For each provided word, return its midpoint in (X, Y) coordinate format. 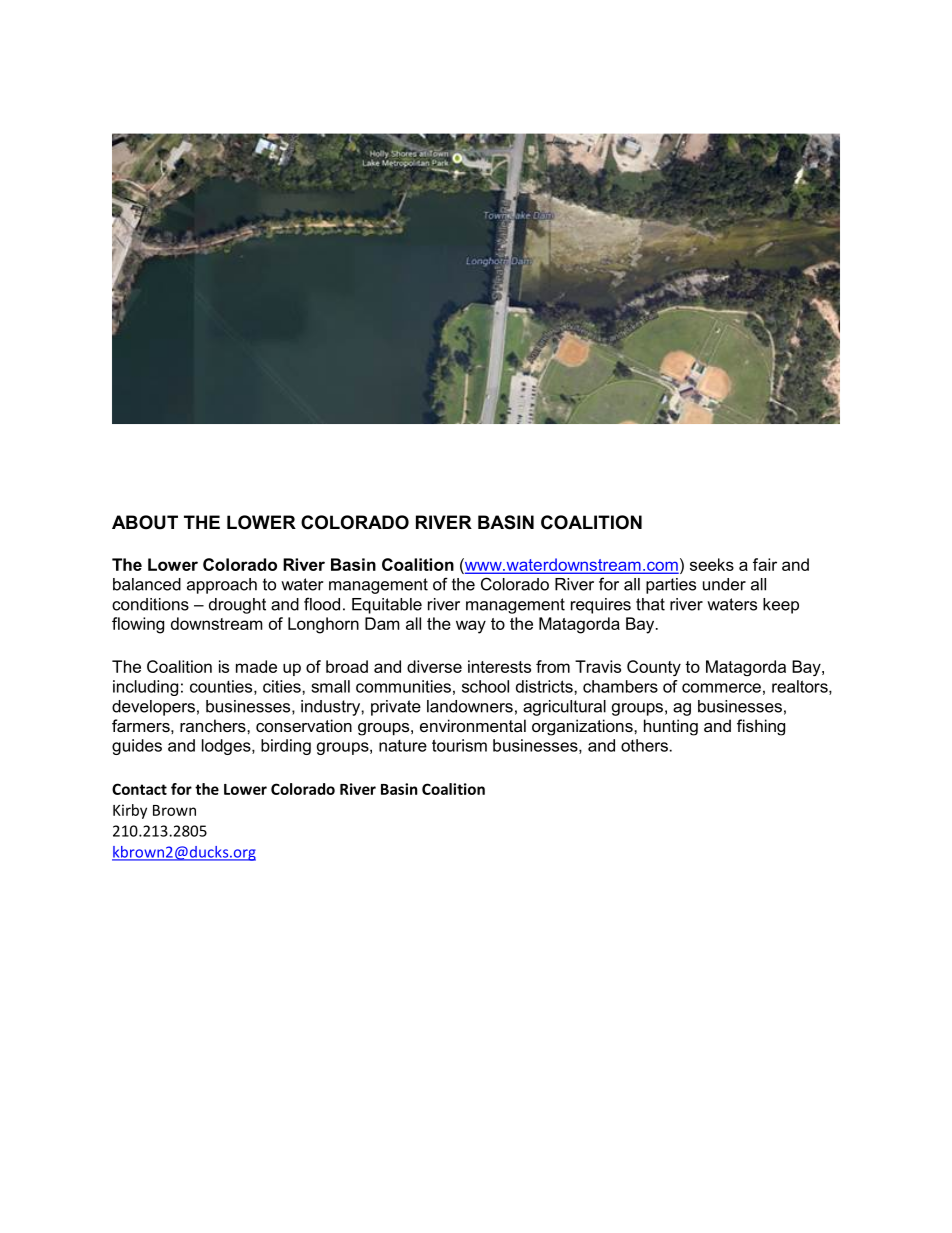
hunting (671, 727)
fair (765, 564)
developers (153, 708)
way (471, 627)
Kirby (130, 811)
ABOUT (145, 522)
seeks (712, 564)
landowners (470, 706)
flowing (138, 625)
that (650, 604)
